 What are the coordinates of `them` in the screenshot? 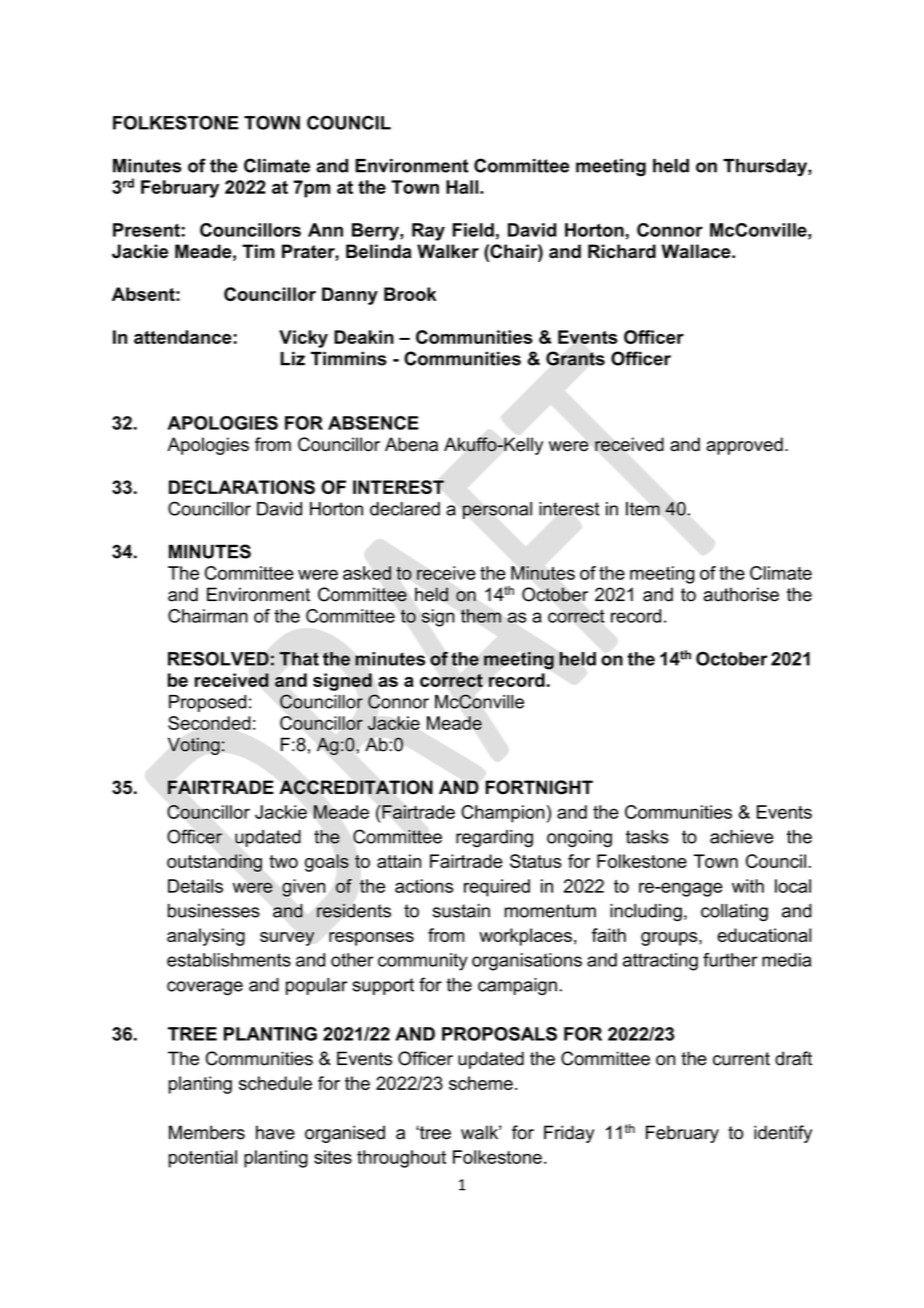 It's located at (481, 616).
